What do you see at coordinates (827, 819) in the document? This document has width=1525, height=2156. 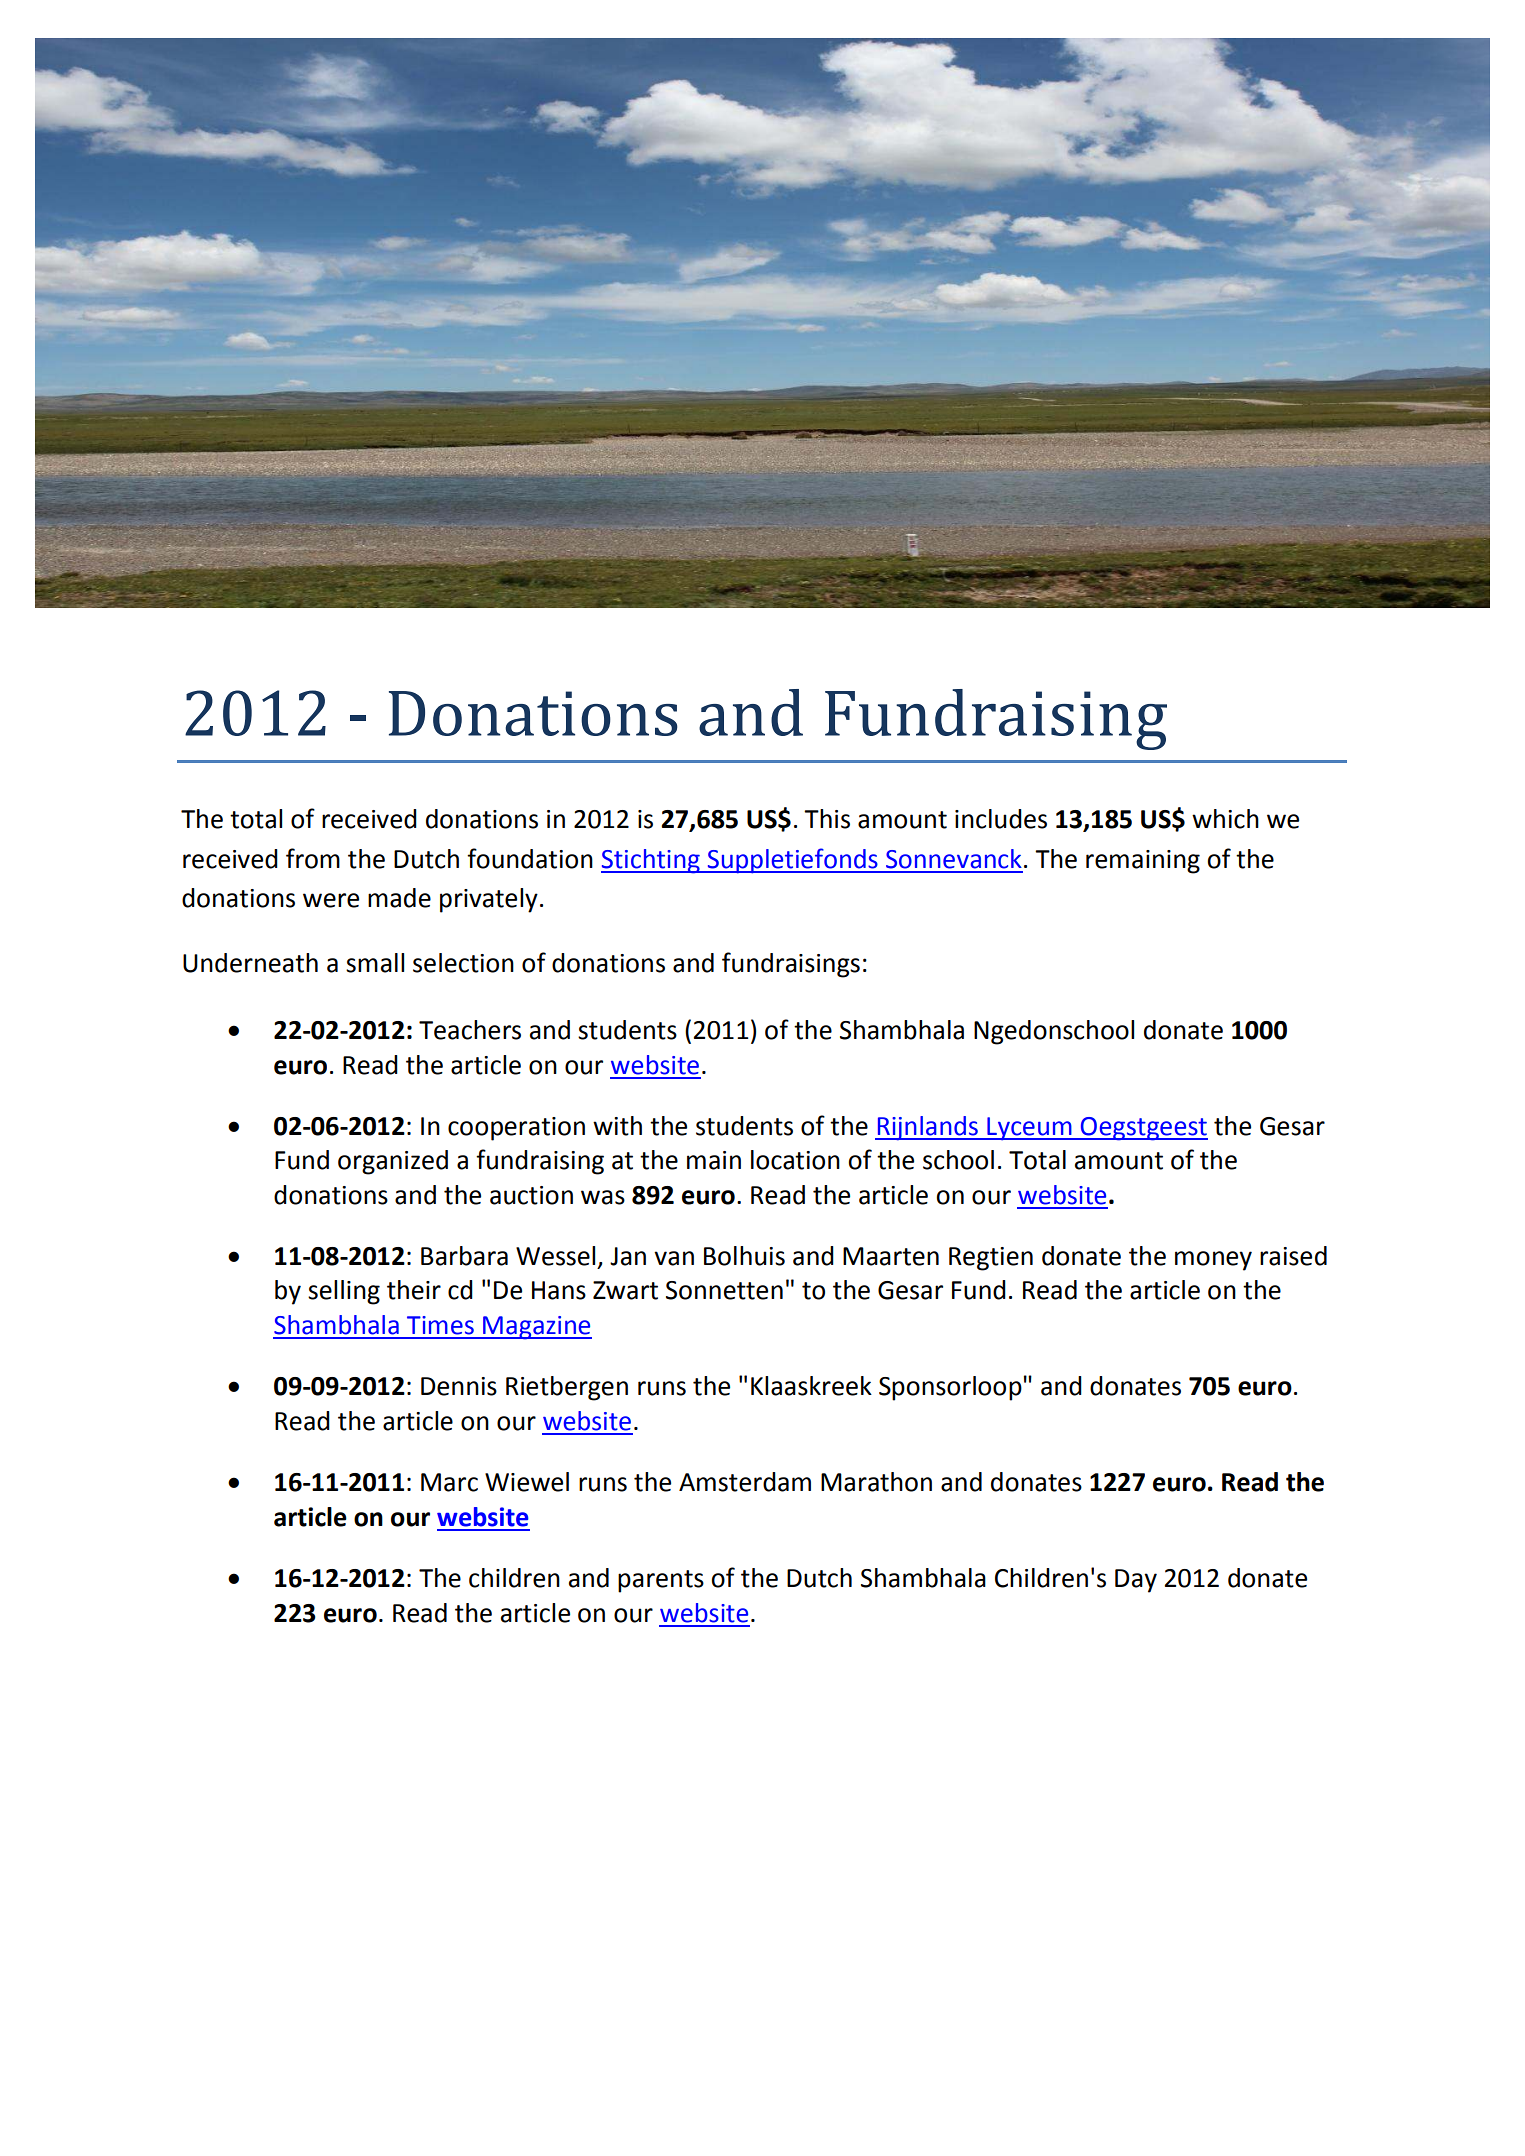 I see `This` at bounding box center [827, 819].
